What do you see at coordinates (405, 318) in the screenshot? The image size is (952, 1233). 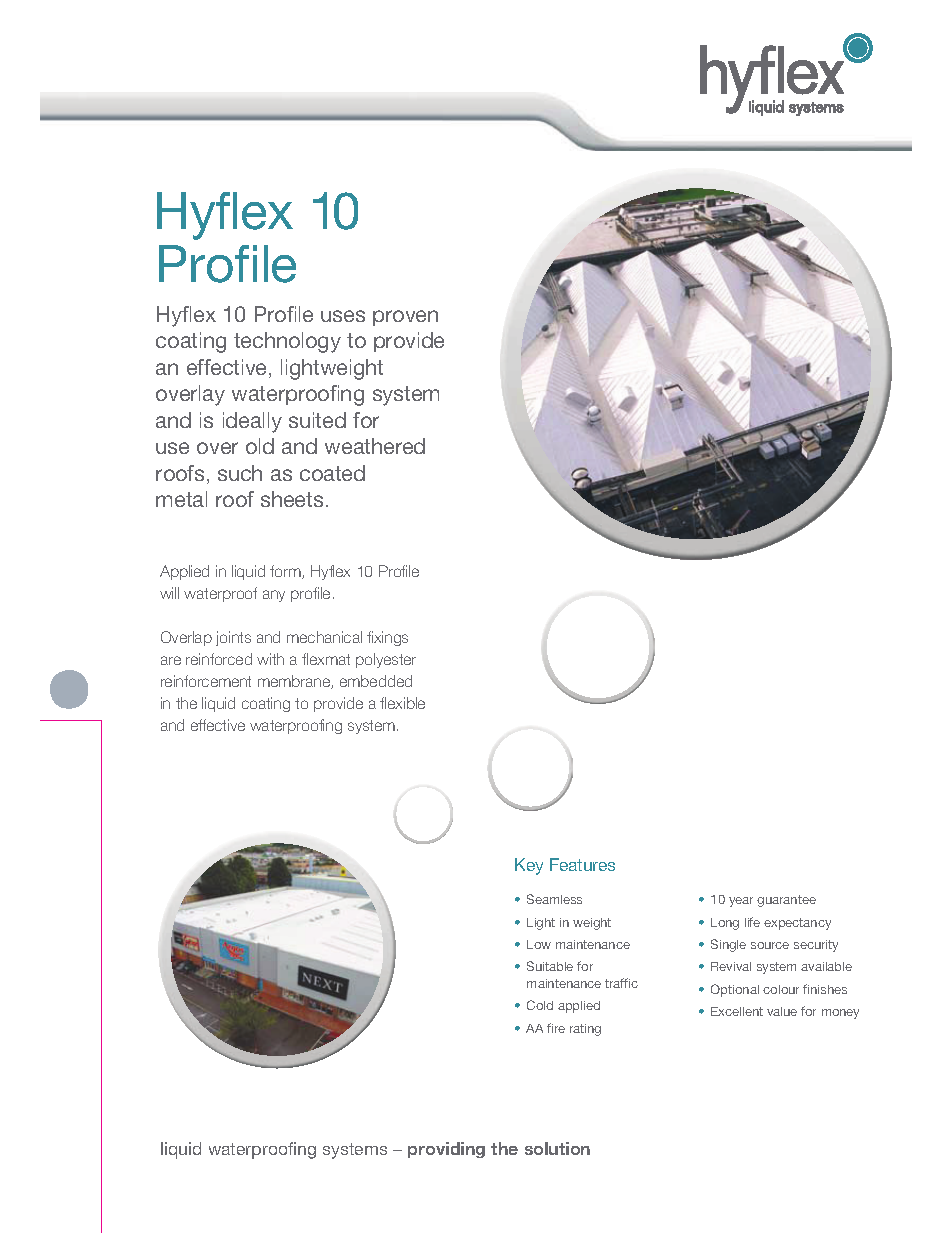 I see `proven` at bounding box center [405, 318].
